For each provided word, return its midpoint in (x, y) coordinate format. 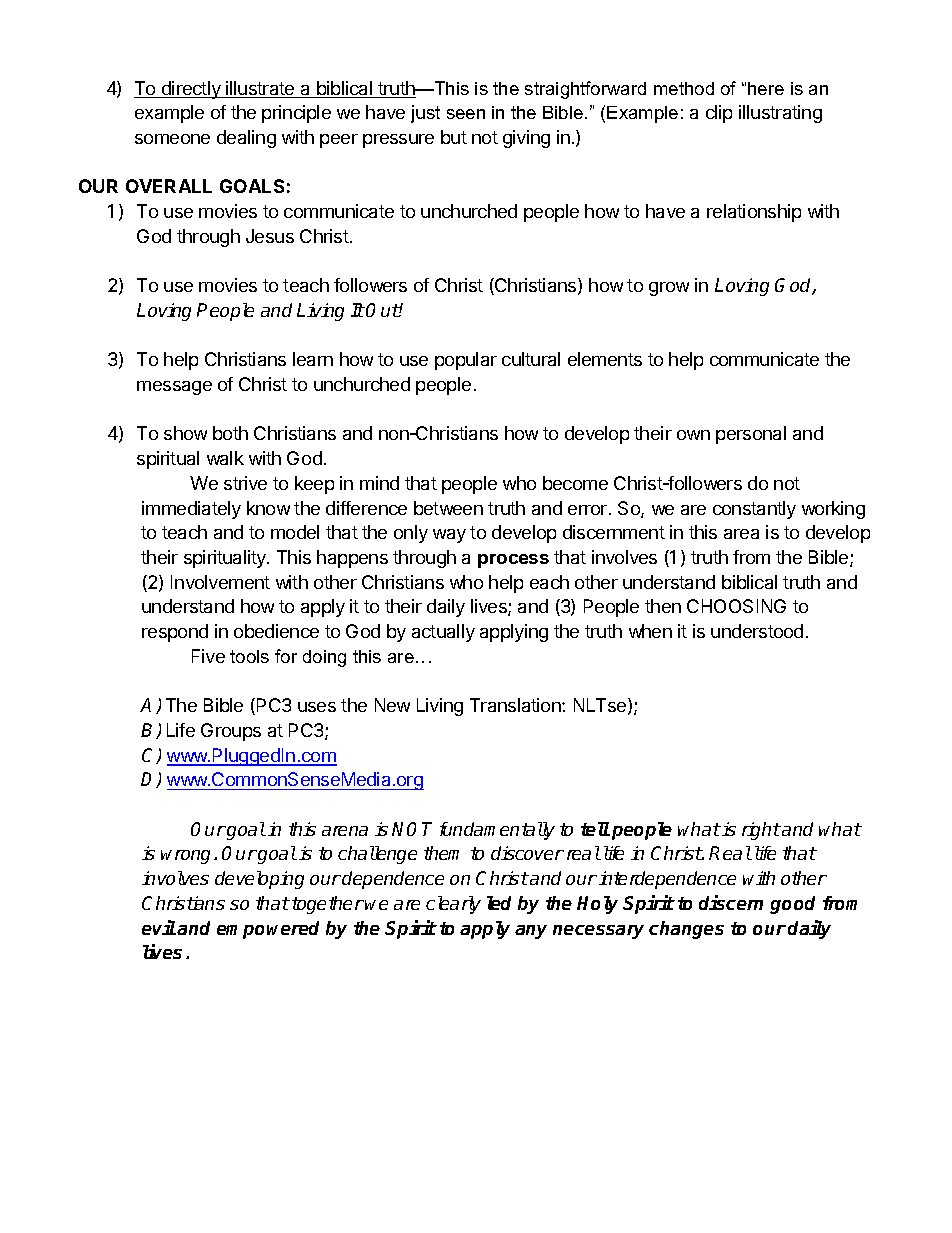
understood (757, 631)
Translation (516, 705)
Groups (231, 732)
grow (669, 289)
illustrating (780, 114)
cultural (531, 359)
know (268, 508)
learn (313, 359)
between (448, 508)
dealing (246, 139)
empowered (268, 930)
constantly (754, 510)
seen (466, 114)
